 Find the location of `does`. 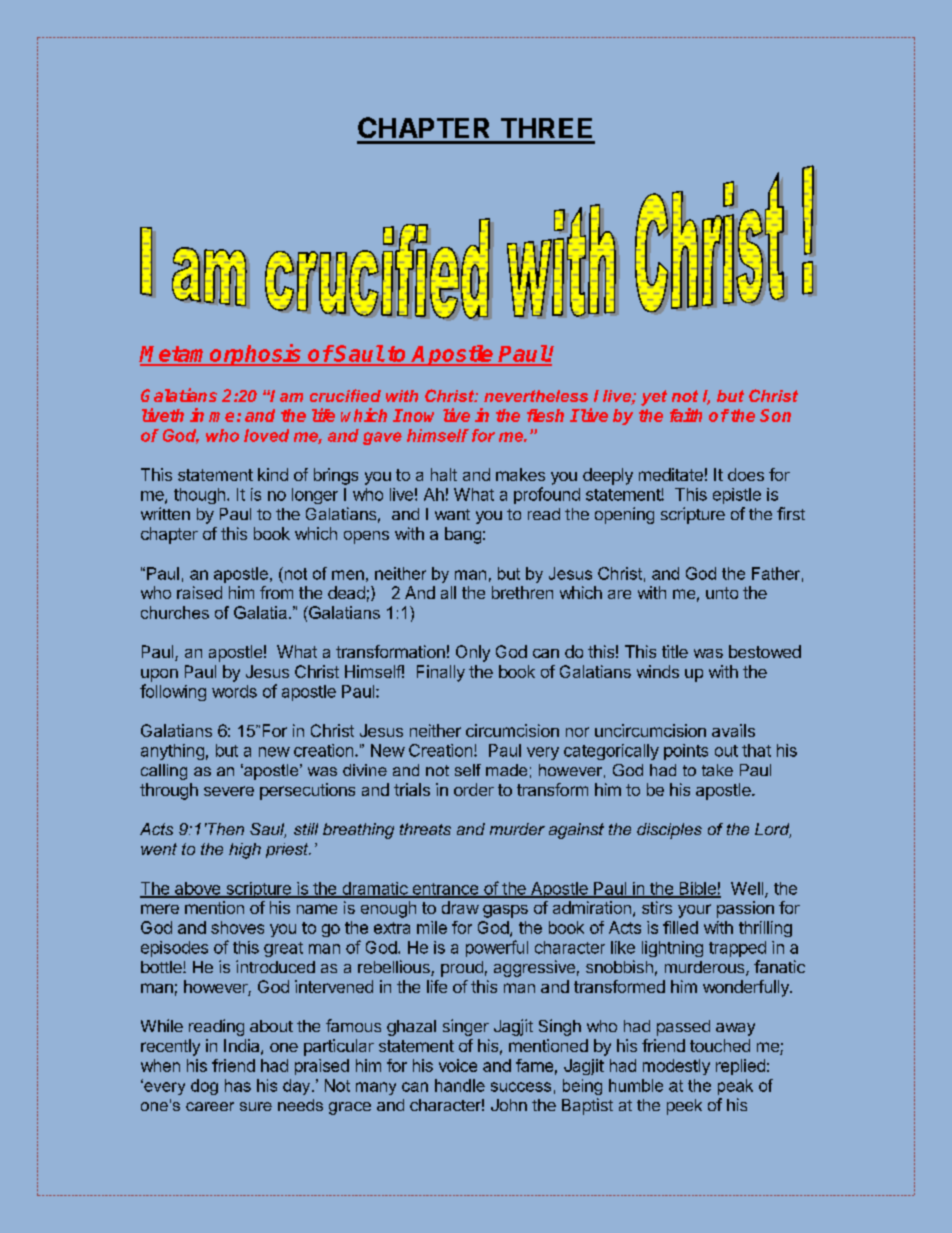

does is located at coordinates (746, 474).
